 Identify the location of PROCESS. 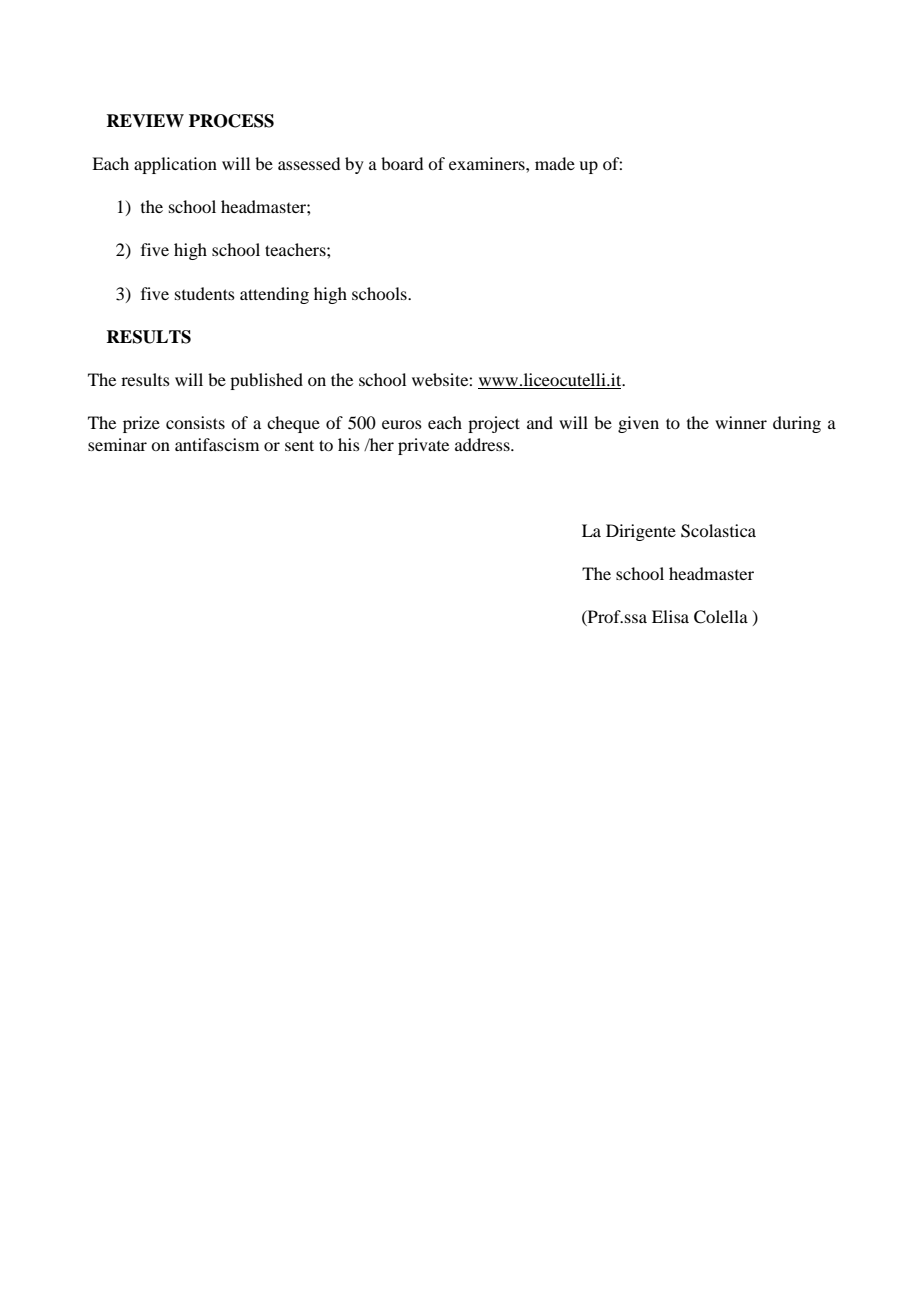
(231, 121).
